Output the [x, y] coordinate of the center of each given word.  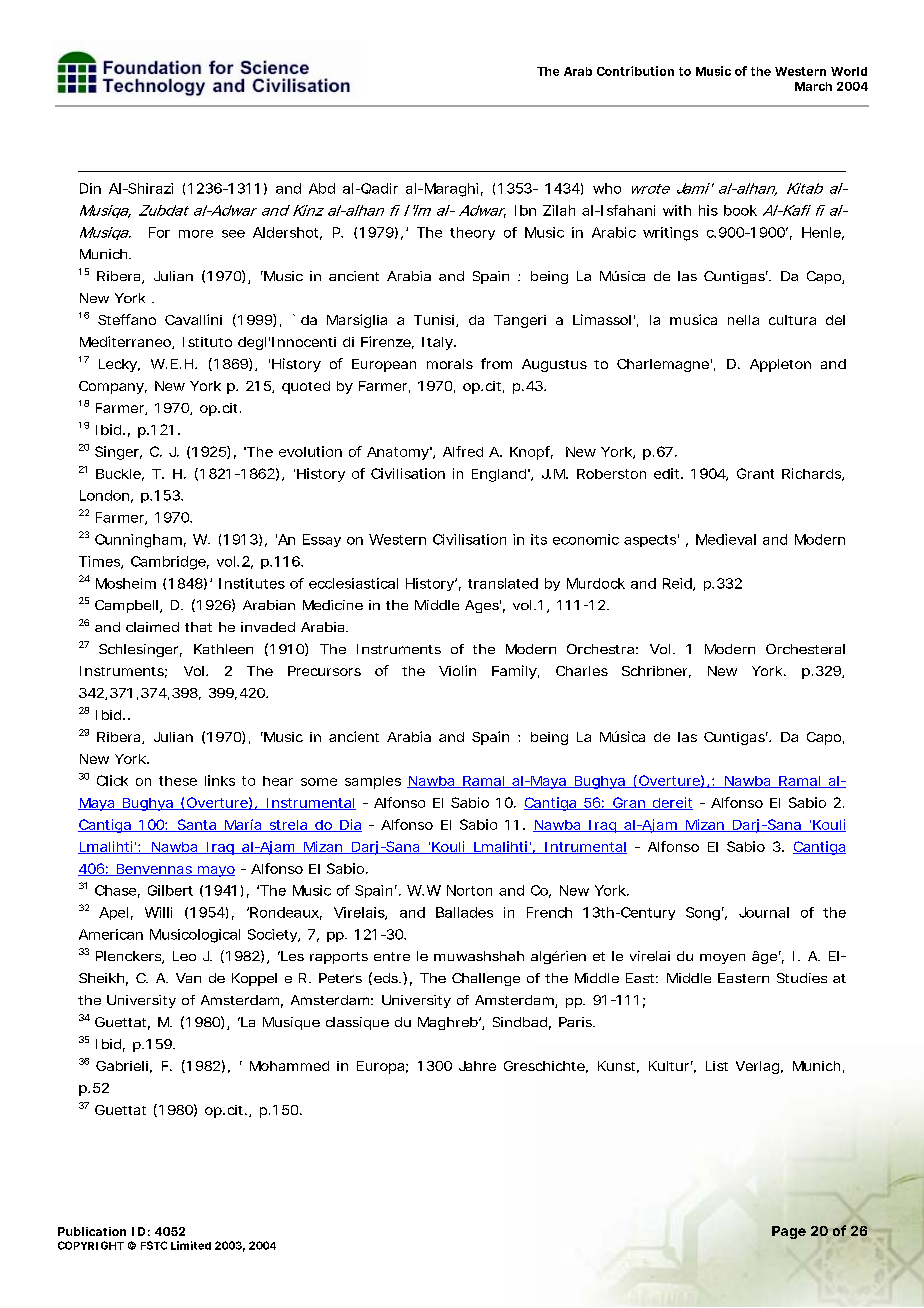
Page [789, 1232]
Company [113, 387]
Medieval [726, 539]
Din [90, 188]
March [813, 86]
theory [472, 233]
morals [450, 364]
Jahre [477, 1066]
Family [515, 672]
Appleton [780, 365]
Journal [764, 912]
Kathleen [223, 649]
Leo [184, 956]
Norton [469, 890]
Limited [191, 1245]
